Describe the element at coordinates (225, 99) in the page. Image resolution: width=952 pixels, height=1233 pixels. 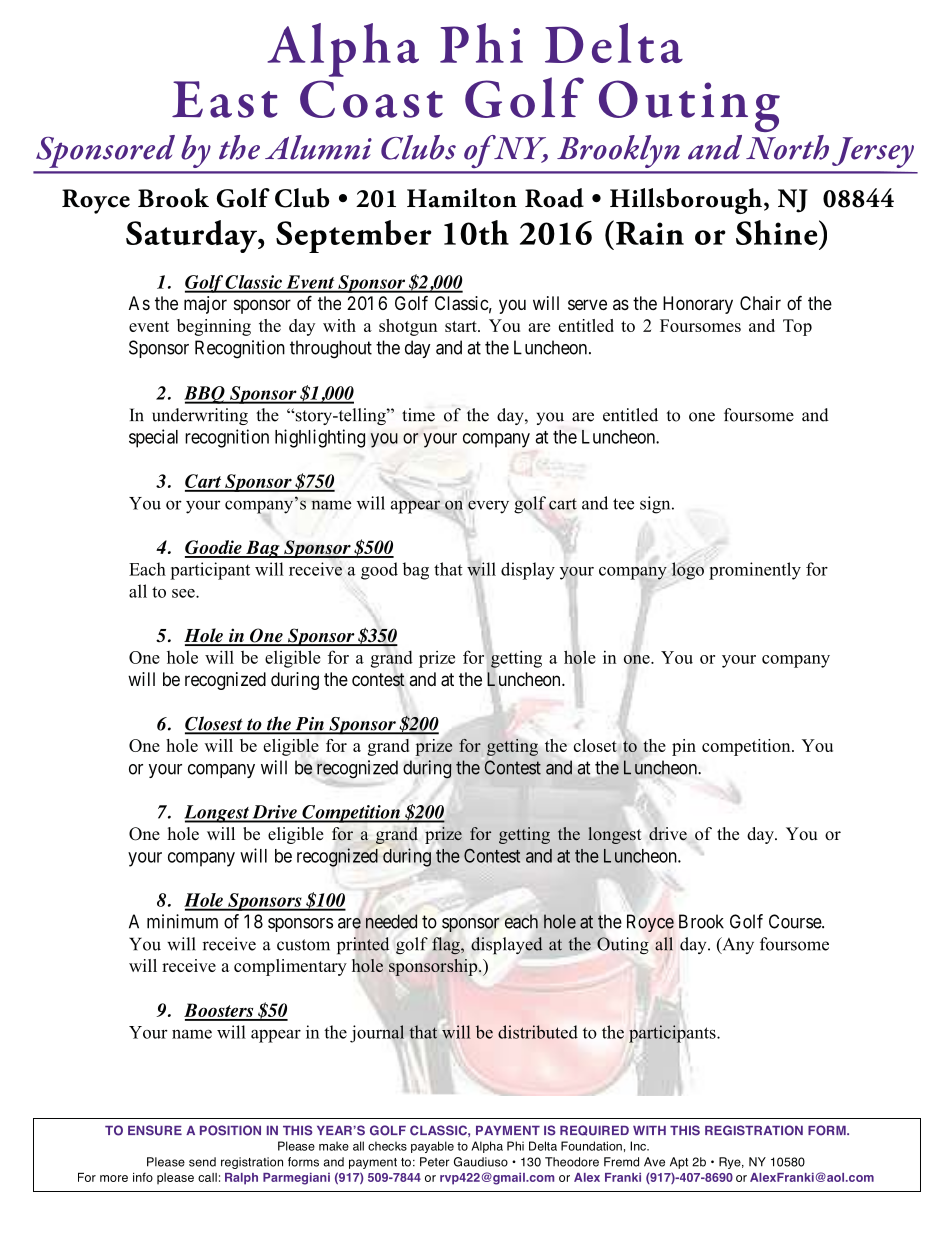
I see `East` at that location.
